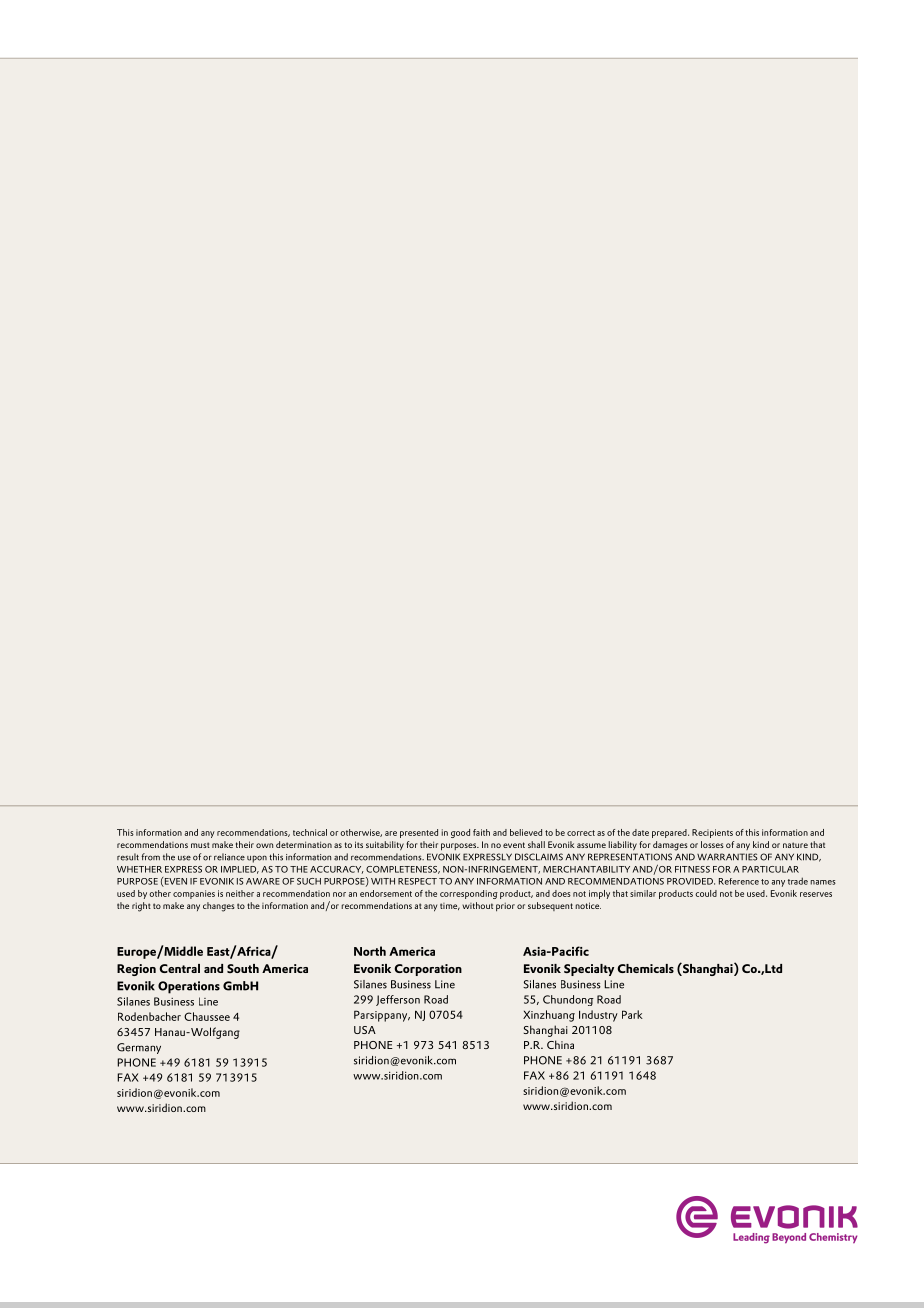 The image size is (924, 1308). Describe the element at coordinates (706, 893) in the screenshot. I see `could` at that location.
